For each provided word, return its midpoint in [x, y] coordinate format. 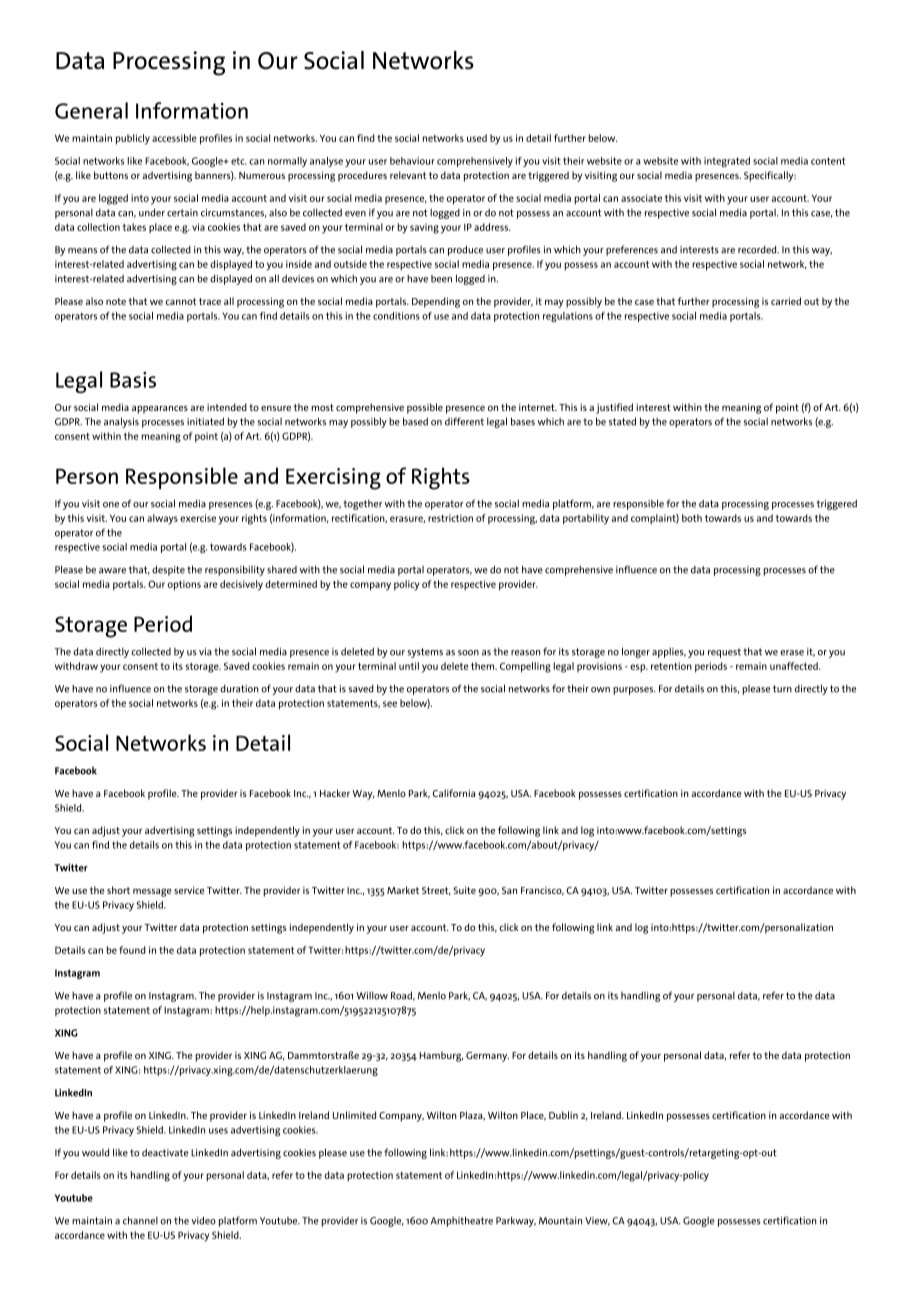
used [477, 138]
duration [239, 688]
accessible [174, 138]
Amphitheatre [462, 1221]
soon [468, 653]
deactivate [165, 1152]
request [724, 653]
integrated [727, 162]
